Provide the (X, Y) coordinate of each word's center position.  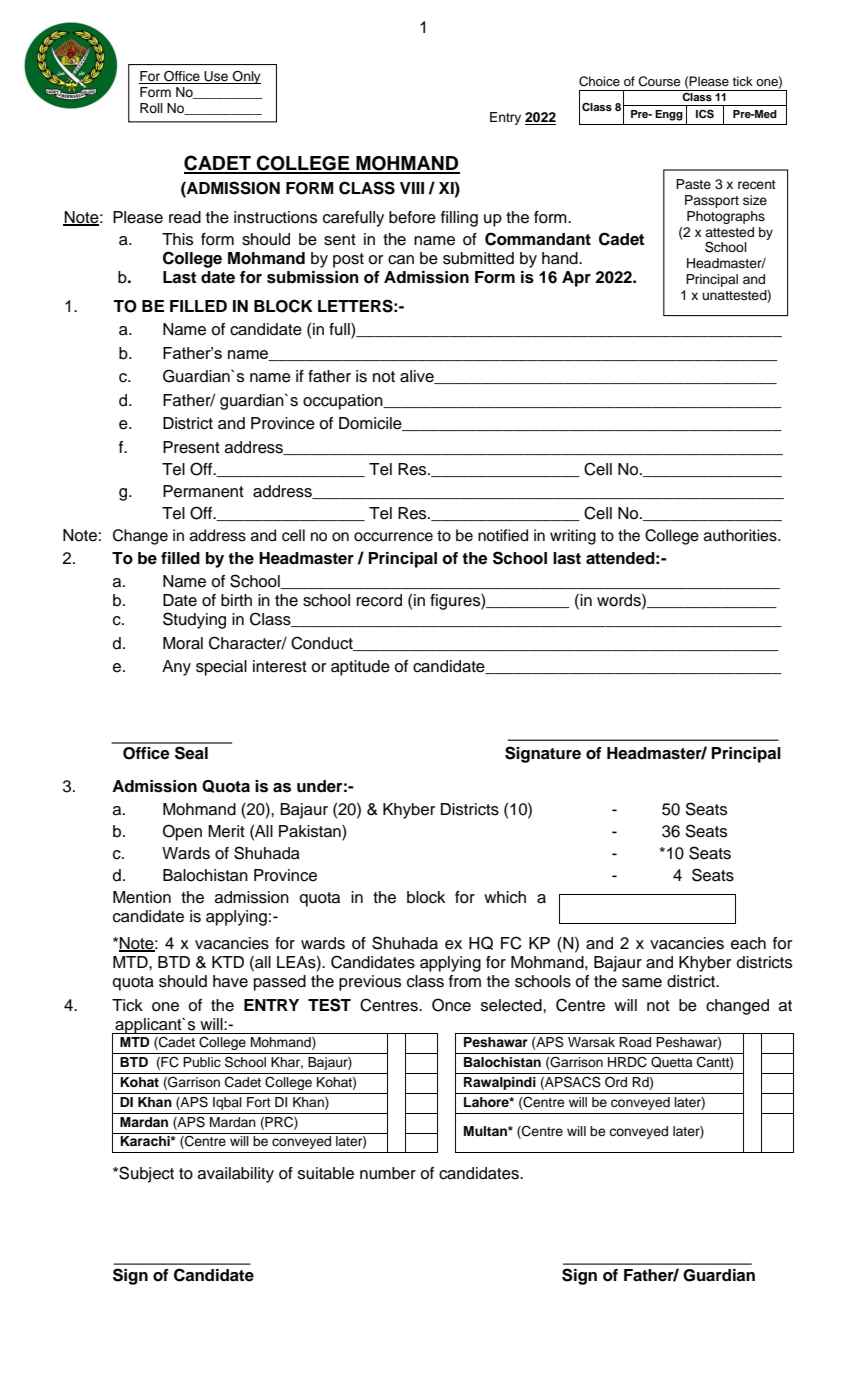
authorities (741, 535)
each (748, 943)
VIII (412, 188)
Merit (226, 831)
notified (503, 535)
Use (216, 77)
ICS (705, 114)
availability (236, 1175)
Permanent (203, 491)
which (505, 897)
